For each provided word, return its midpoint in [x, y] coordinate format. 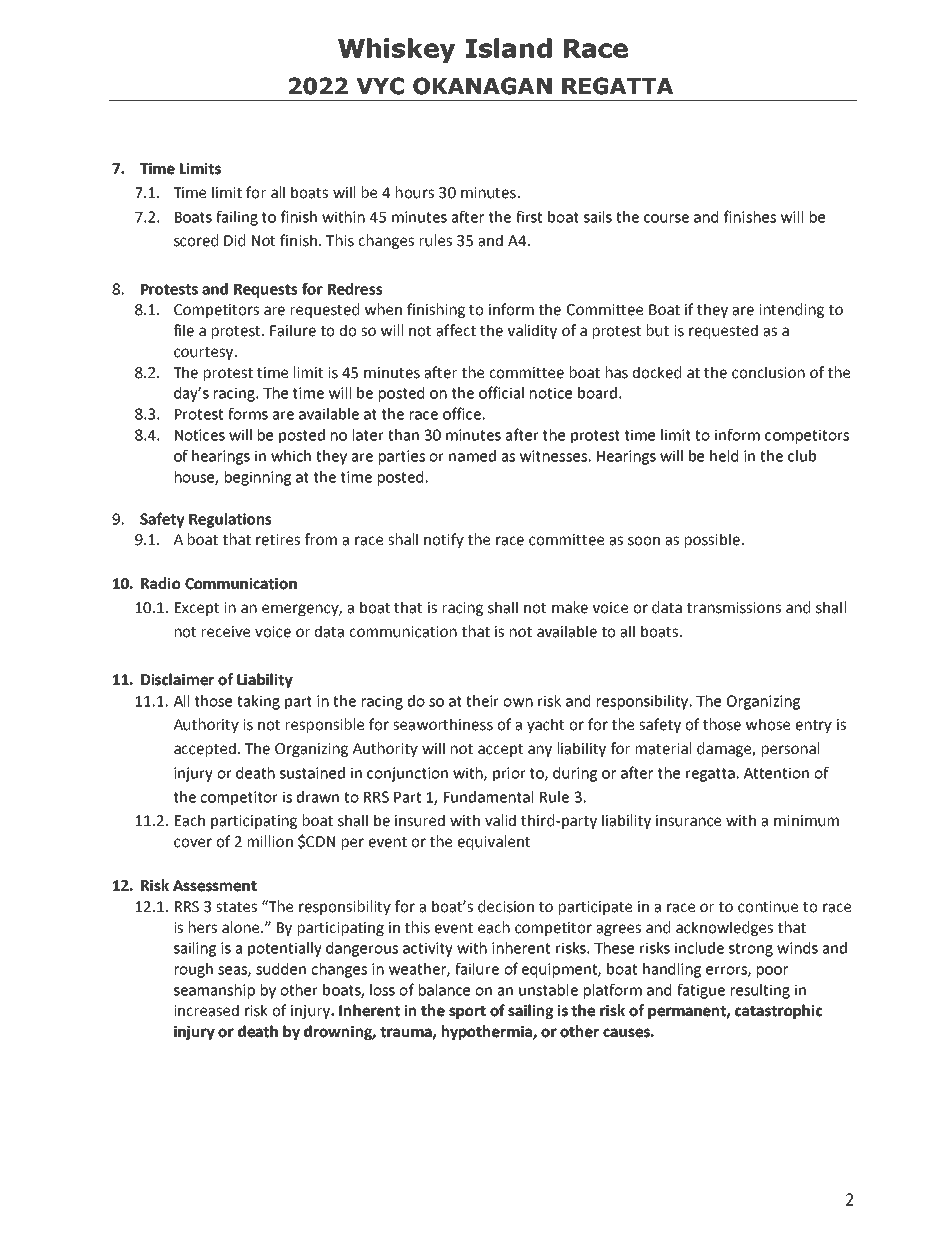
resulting [760, 991]
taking [258, 702]
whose [768, 724]
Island [509, 48]
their [482, 701]
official [501, 392]
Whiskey [396, 50]
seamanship [214, 991]
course [666, 218]
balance [444, 990]
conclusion [768, 372]
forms [248, 413]
